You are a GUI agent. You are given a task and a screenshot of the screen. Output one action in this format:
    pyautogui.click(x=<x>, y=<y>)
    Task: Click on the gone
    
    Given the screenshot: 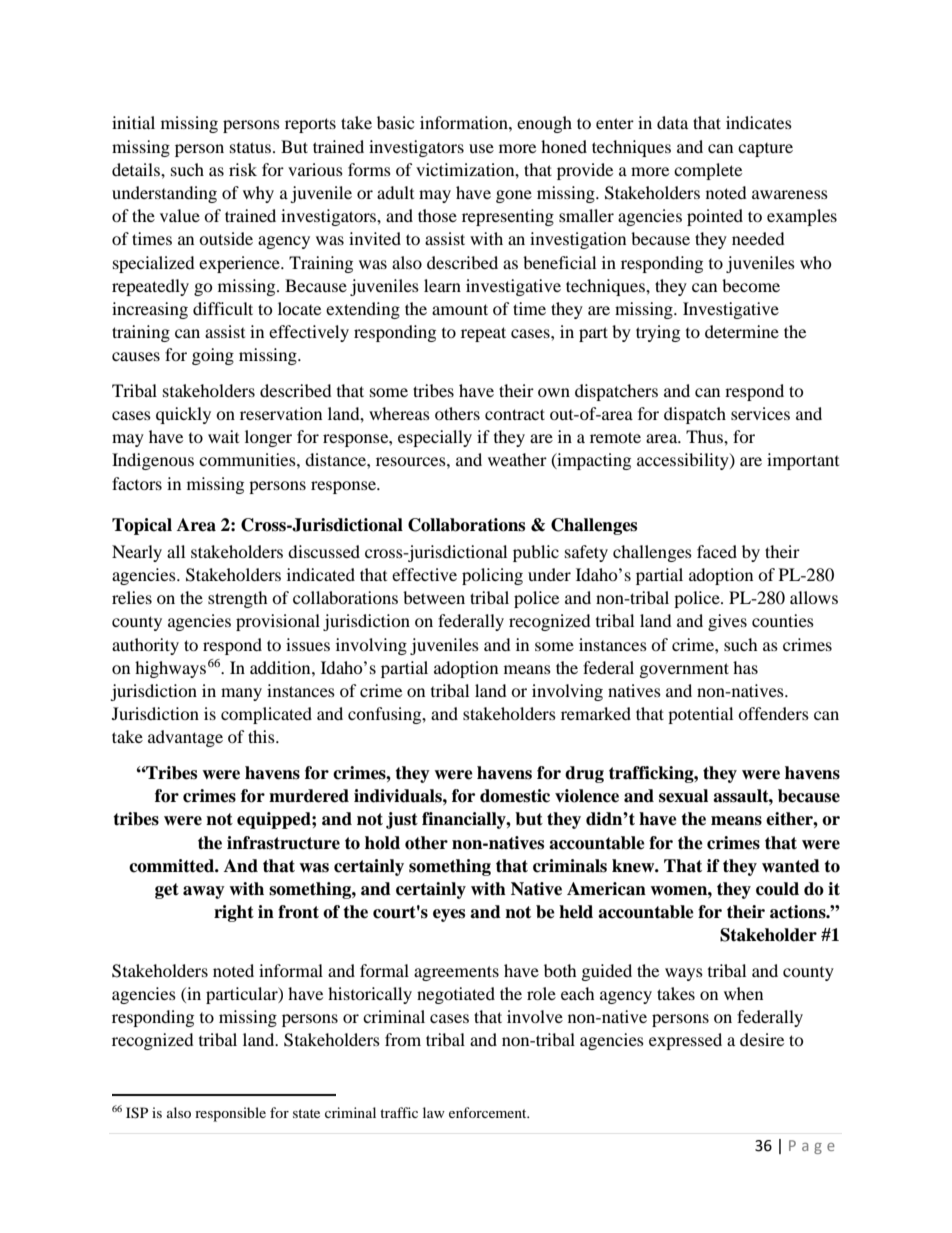 What is the action you would take?
    pyautogui.click(x=514, y=196)
